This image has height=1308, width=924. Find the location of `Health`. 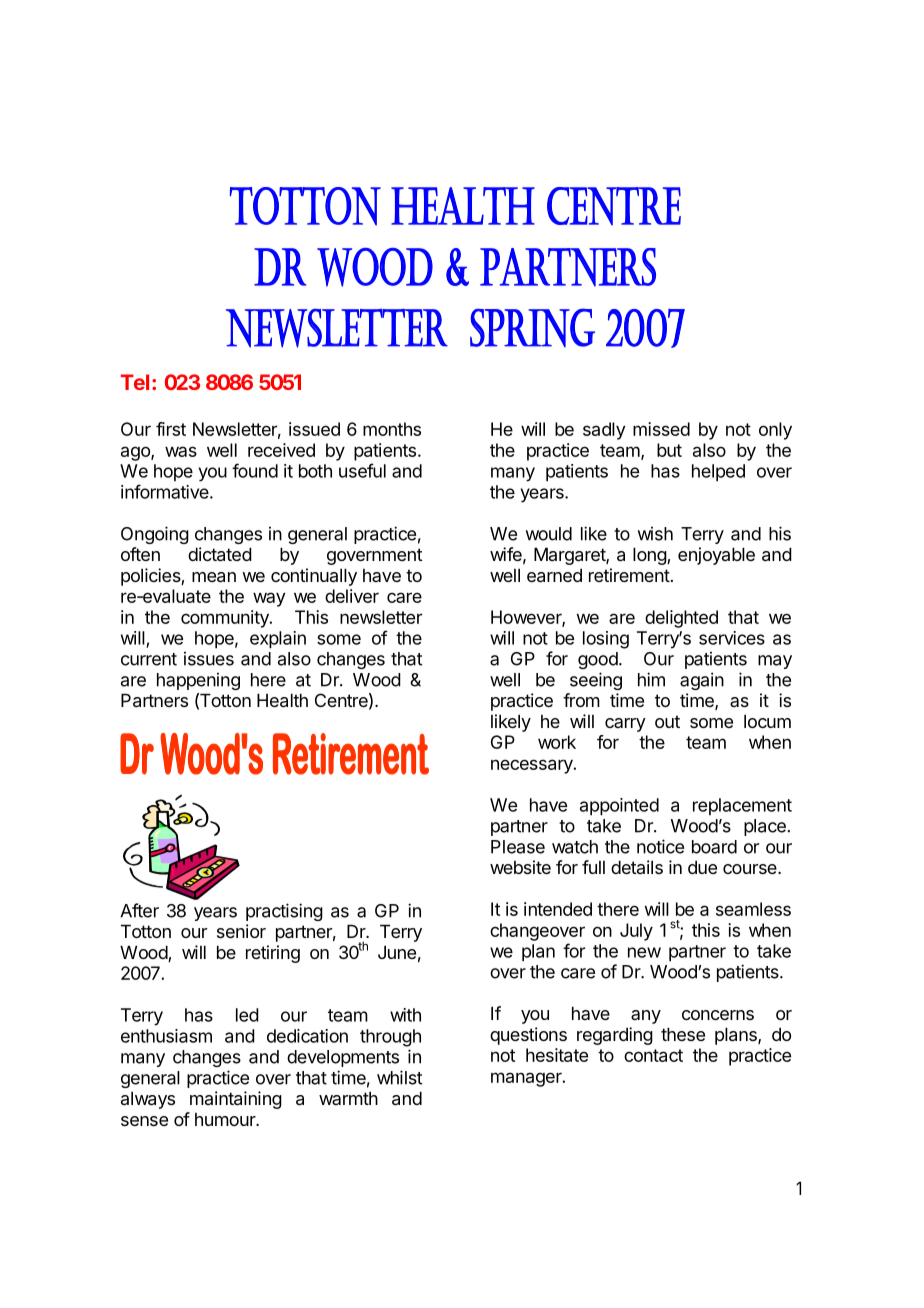

Health is located at coordinates (282, 700).
